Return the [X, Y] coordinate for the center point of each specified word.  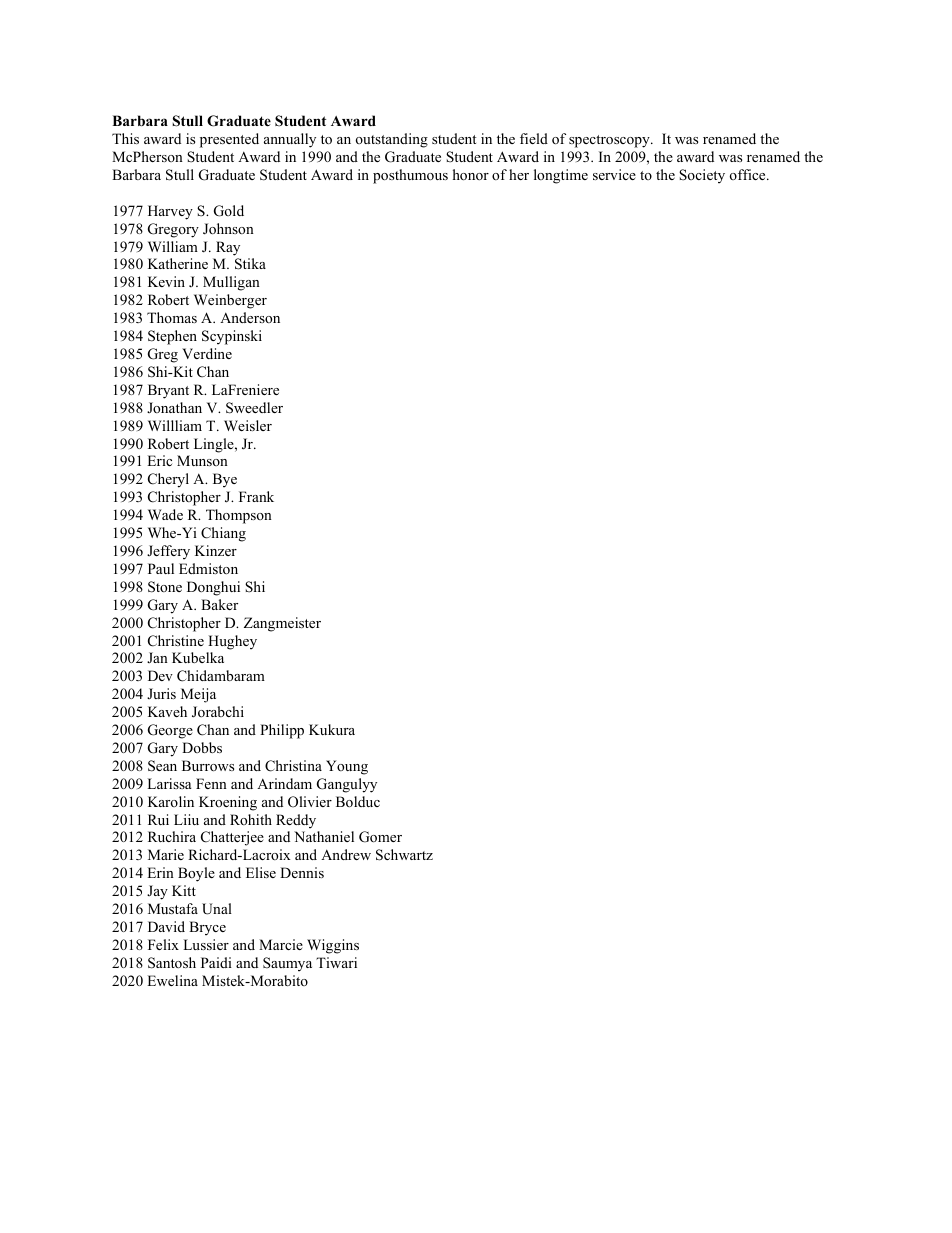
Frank [256, 496]
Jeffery [168, 552]
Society [702, 176]
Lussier [206, 944]
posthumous [410, 176]
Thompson [239, 516]
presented [229, 140]
